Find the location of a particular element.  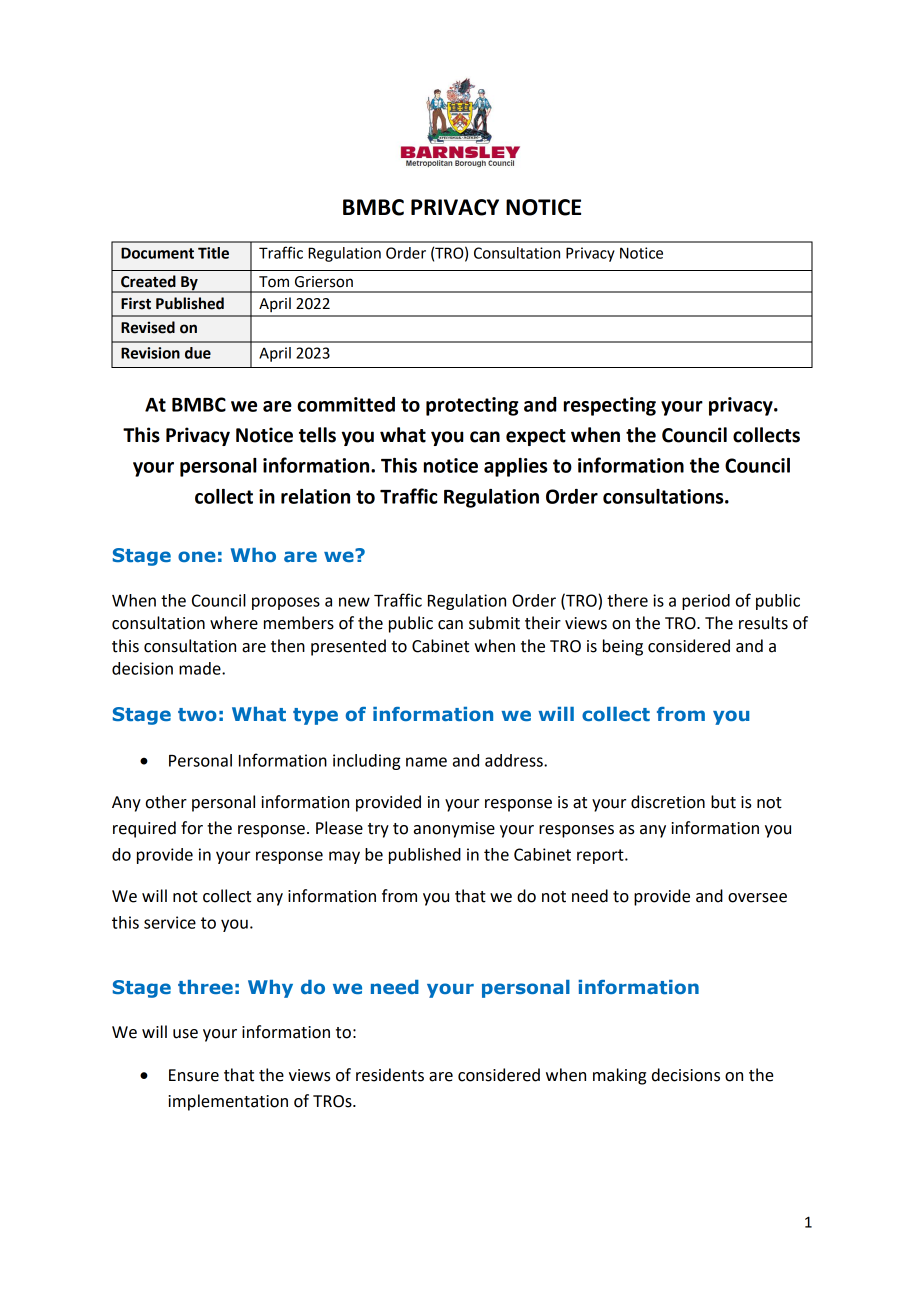

Title is located at coordinates (213, 253).
